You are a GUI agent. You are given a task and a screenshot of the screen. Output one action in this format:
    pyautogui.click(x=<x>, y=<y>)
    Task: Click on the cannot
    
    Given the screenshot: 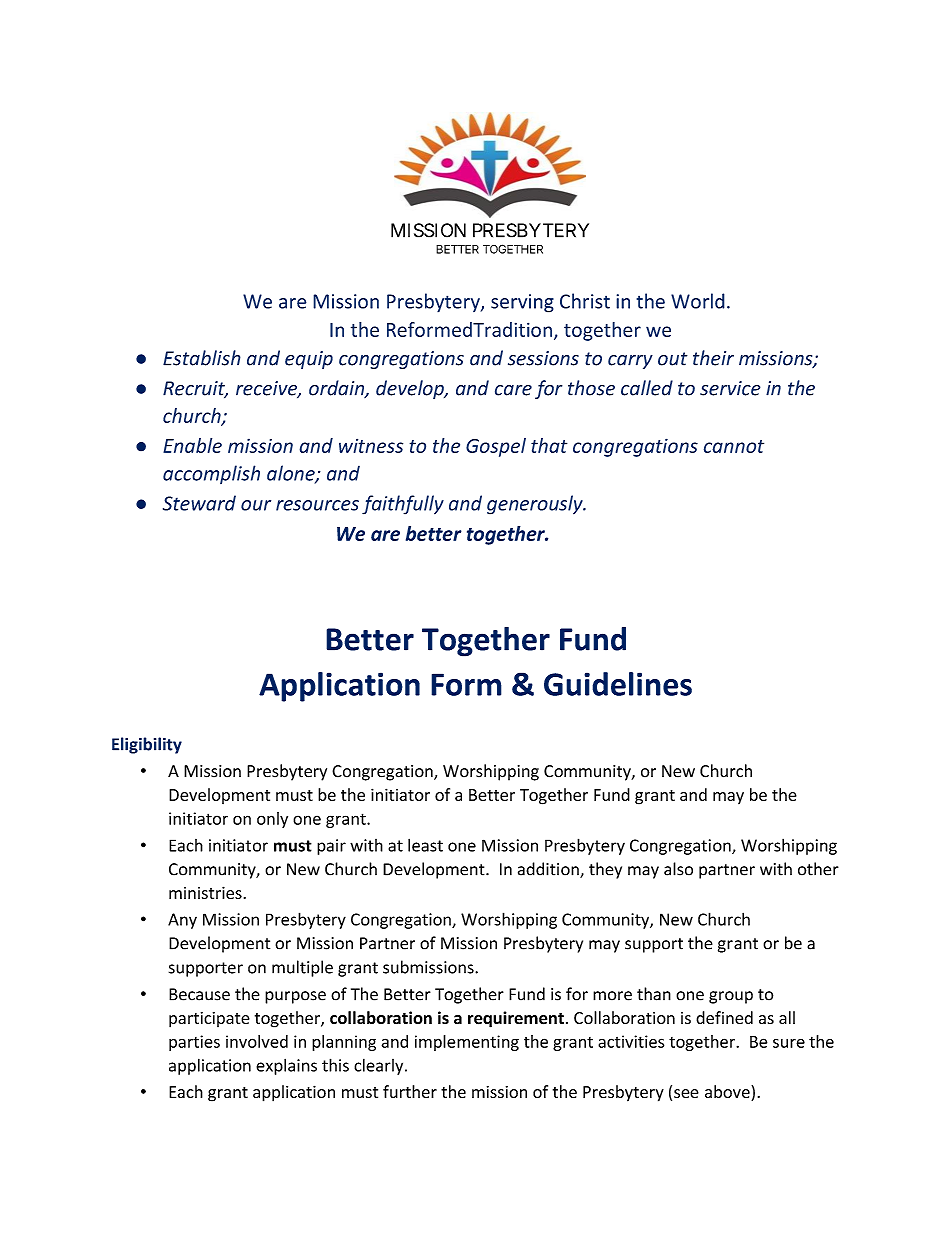 What is the action you would take?
    pyautogui.click(x=734, y=446)
